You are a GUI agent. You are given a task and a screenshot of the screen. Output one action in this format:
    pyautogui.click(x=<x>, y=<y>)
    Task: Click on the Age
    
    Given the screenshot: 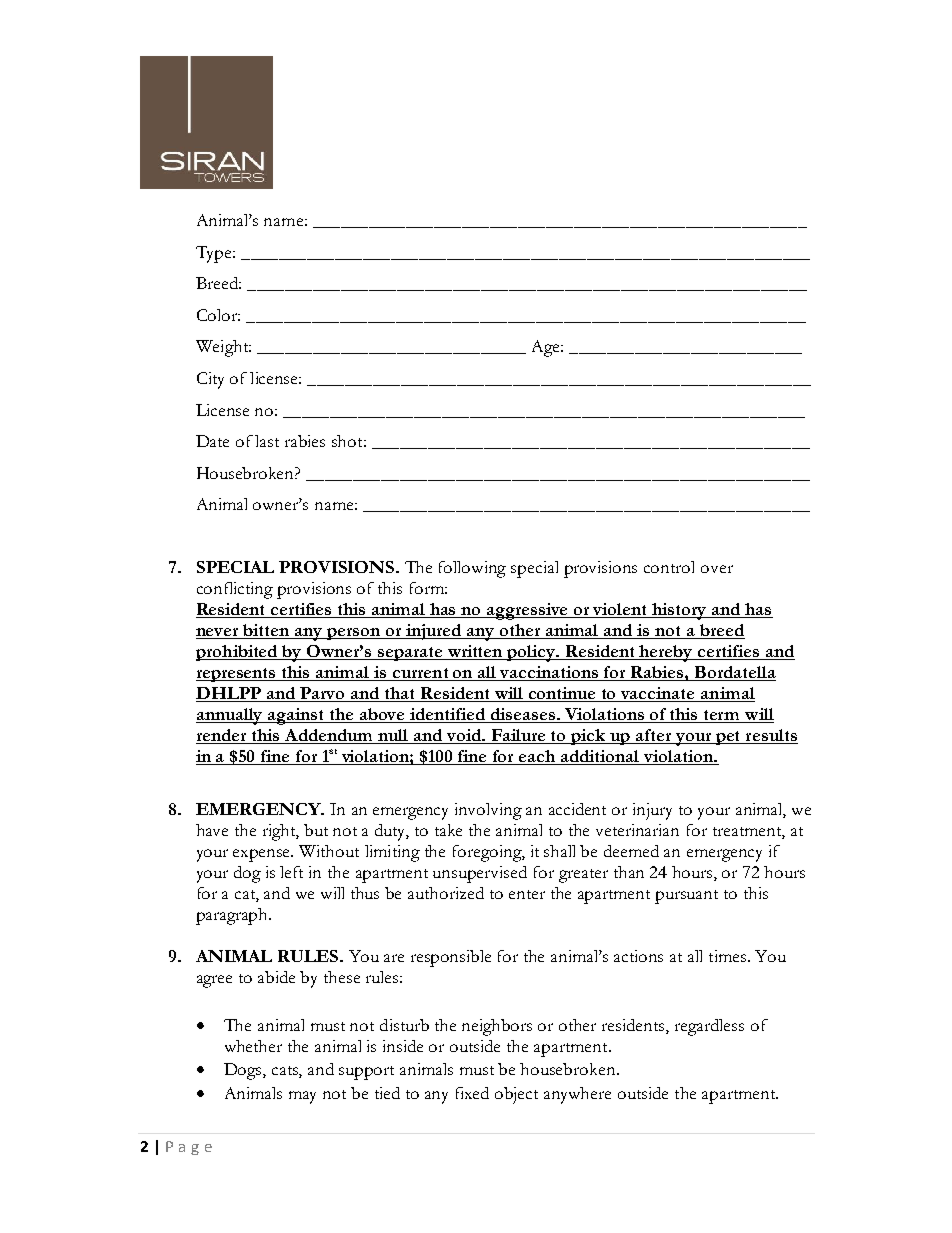 What is the action you would take?
    pyautogui.click(x=547, y=348)
